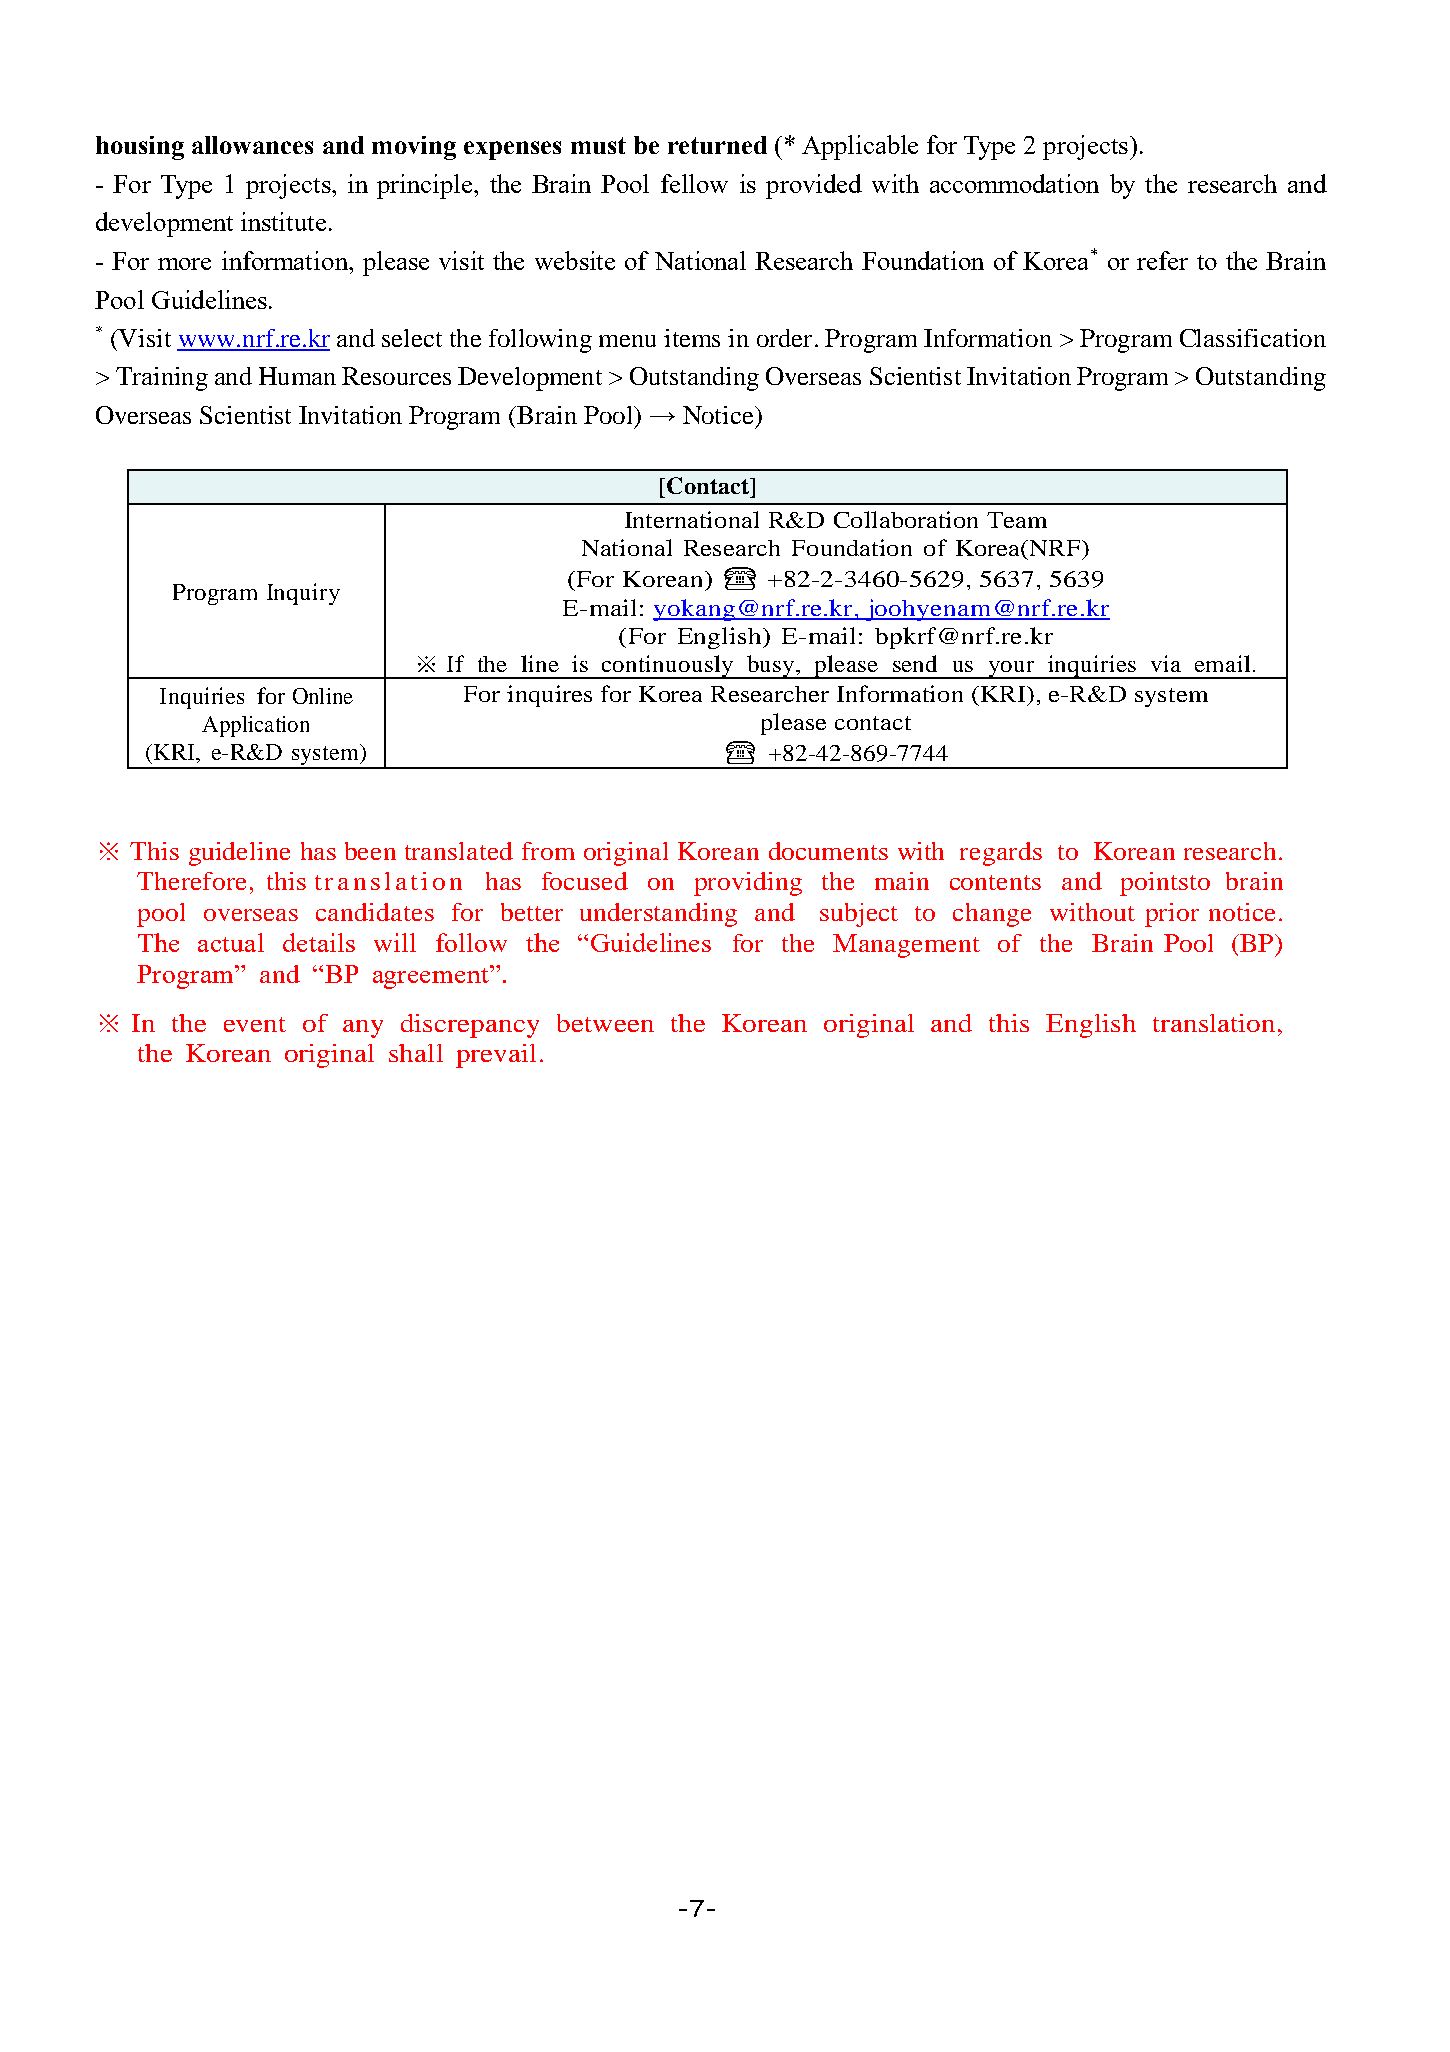  Describe the element at coordinates (667, 667) in the image. I see `continuously` at that location.
